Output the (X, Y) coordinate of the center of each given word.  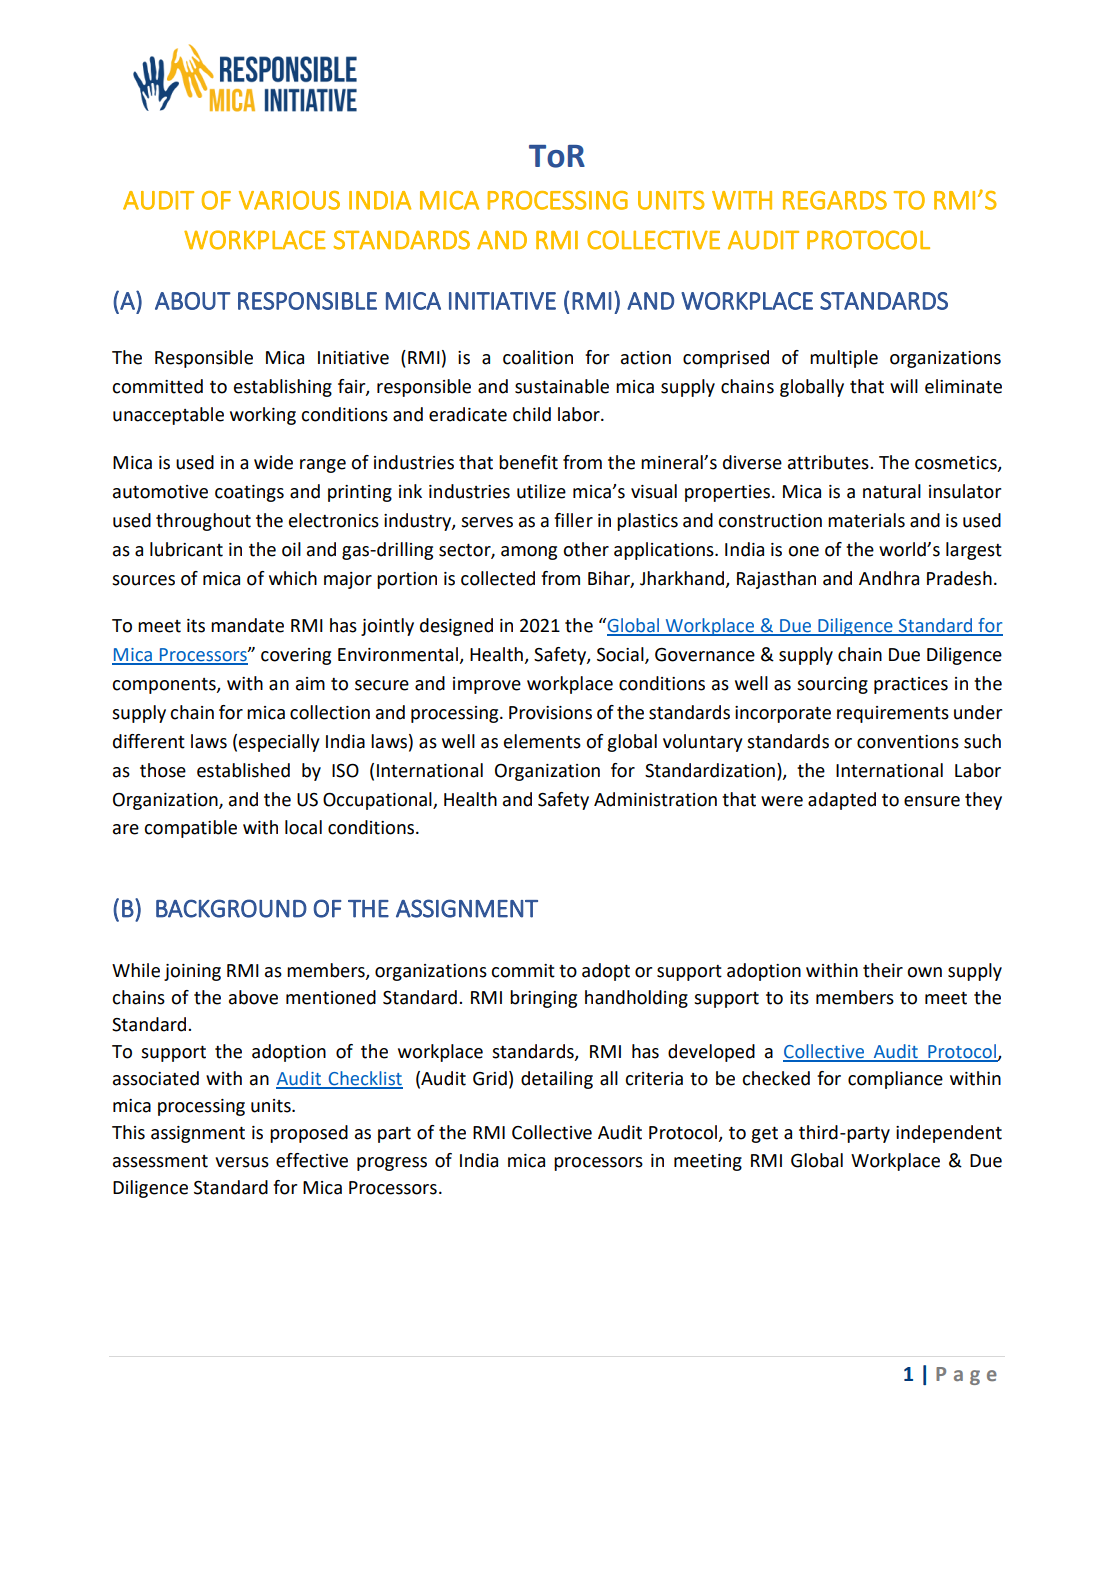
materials (866, 520)
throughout (203, 522)
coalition (538, 357)
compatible (190, 829)
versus (242, 1162)
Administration (655, 799)
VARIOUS (289, 200)
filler (573, 520)
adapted (842, 801)
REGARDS (835, 200)
